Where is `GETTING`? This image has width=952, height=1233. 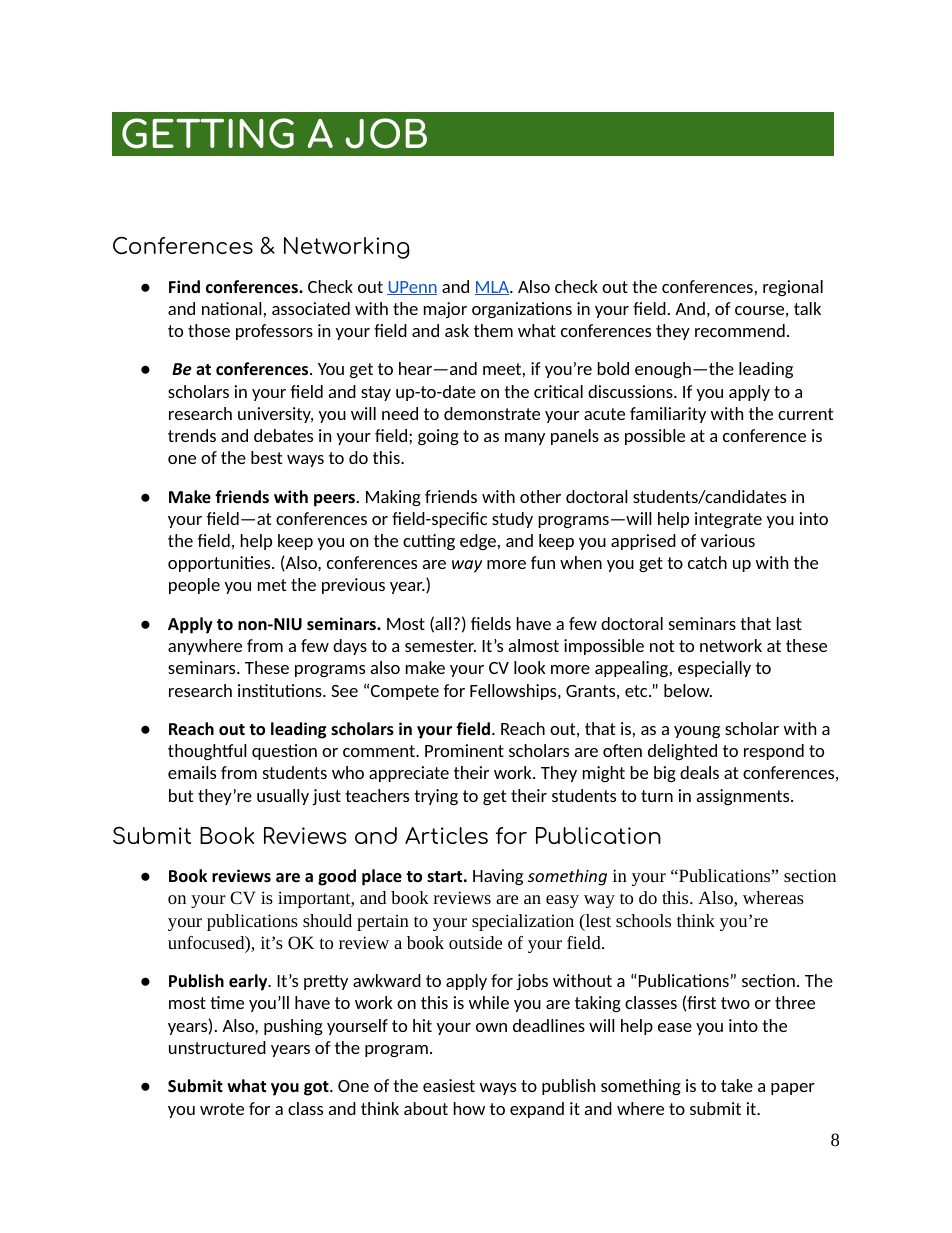 GETTING is located at coordinates (208, 133).
